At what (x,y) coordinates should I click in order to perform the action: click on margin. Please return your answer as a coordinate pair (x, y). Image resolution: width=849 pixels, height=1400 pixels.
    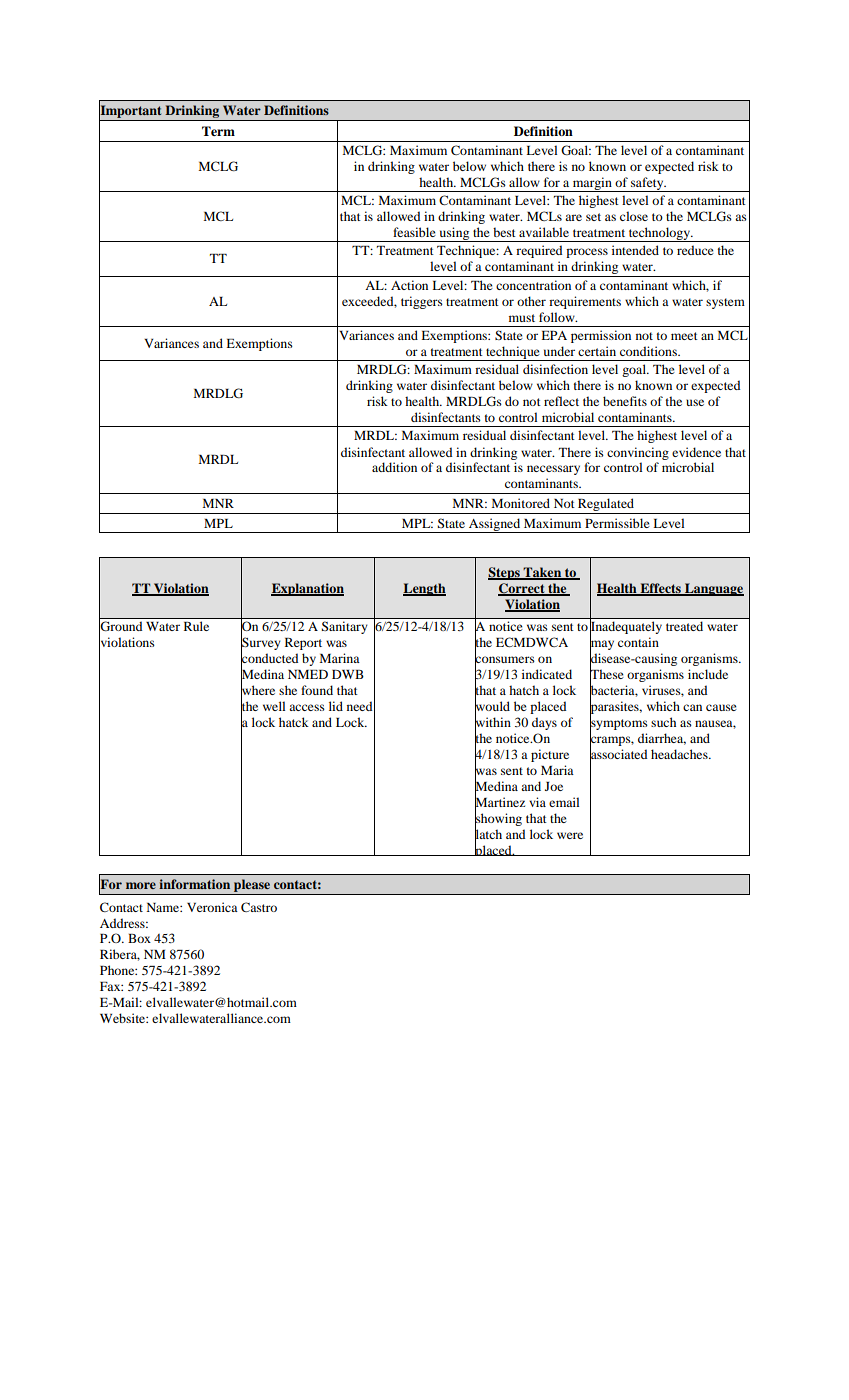
    Looking at the image, I should click on (592, 184).
